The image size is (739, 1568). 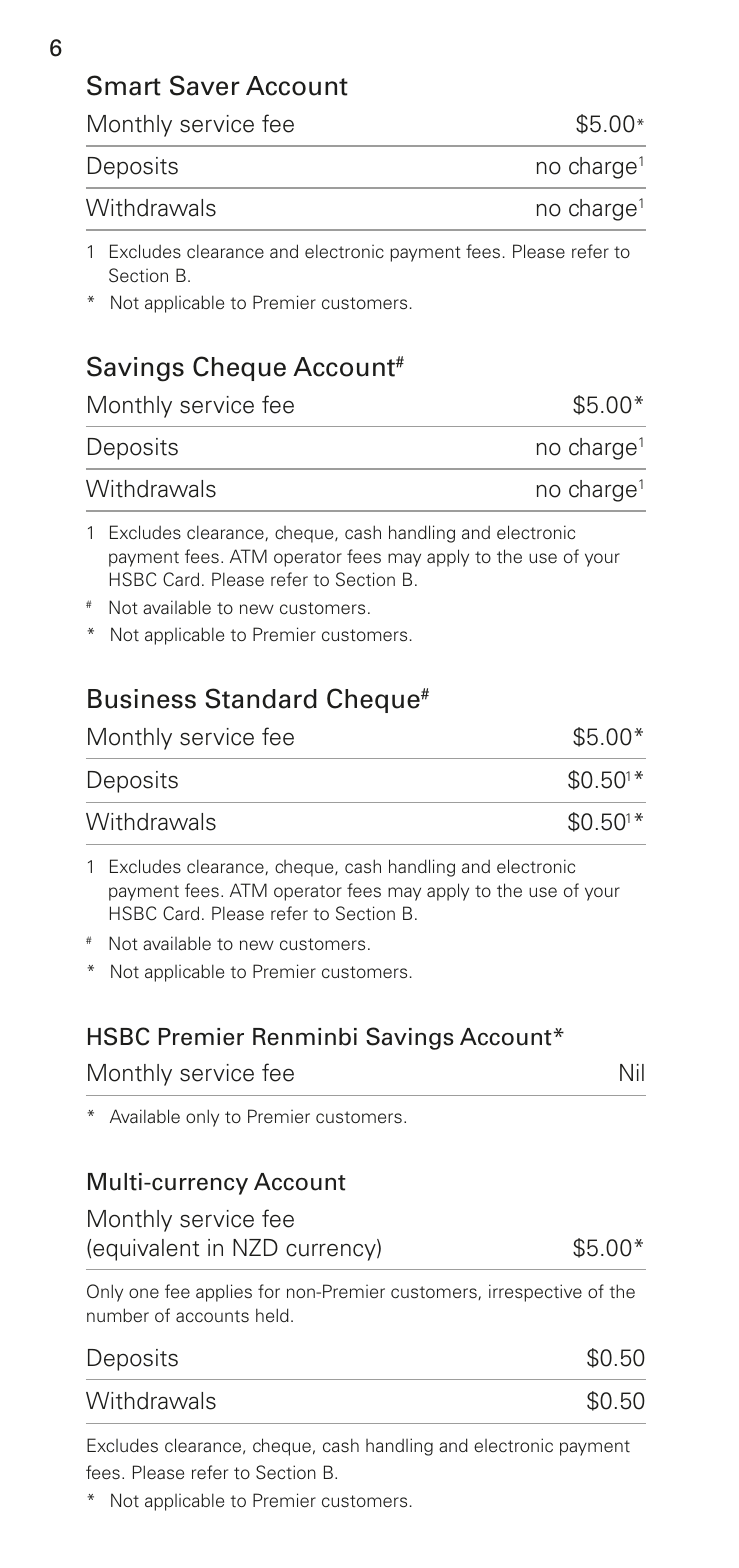 What do you see at coordinates (261, 698) in the page?
I see `Standard` at bounding box center [261, 698].
